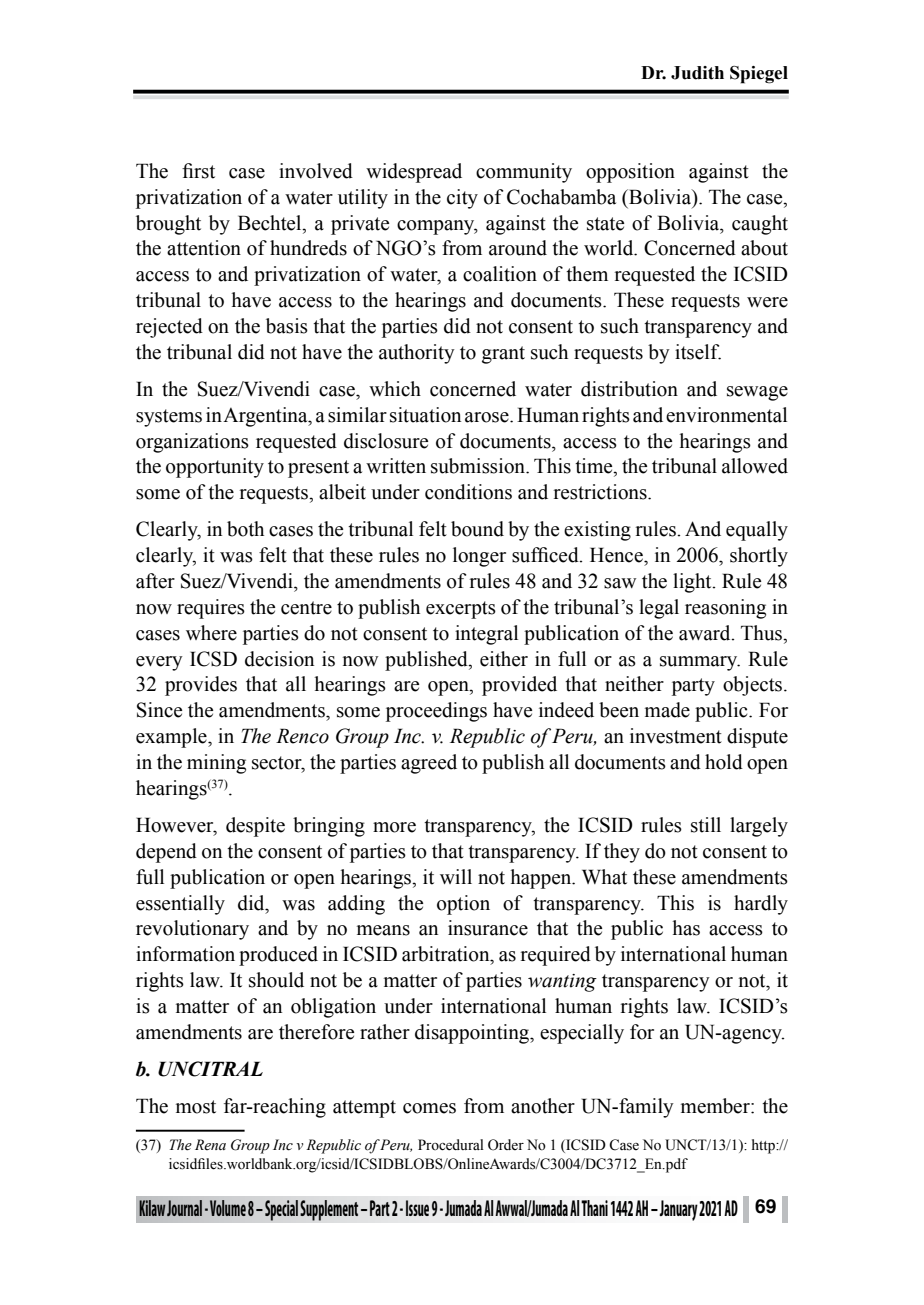 This screenshot has width=924, height=1305. I want to click on integral, so click(486, 635).
